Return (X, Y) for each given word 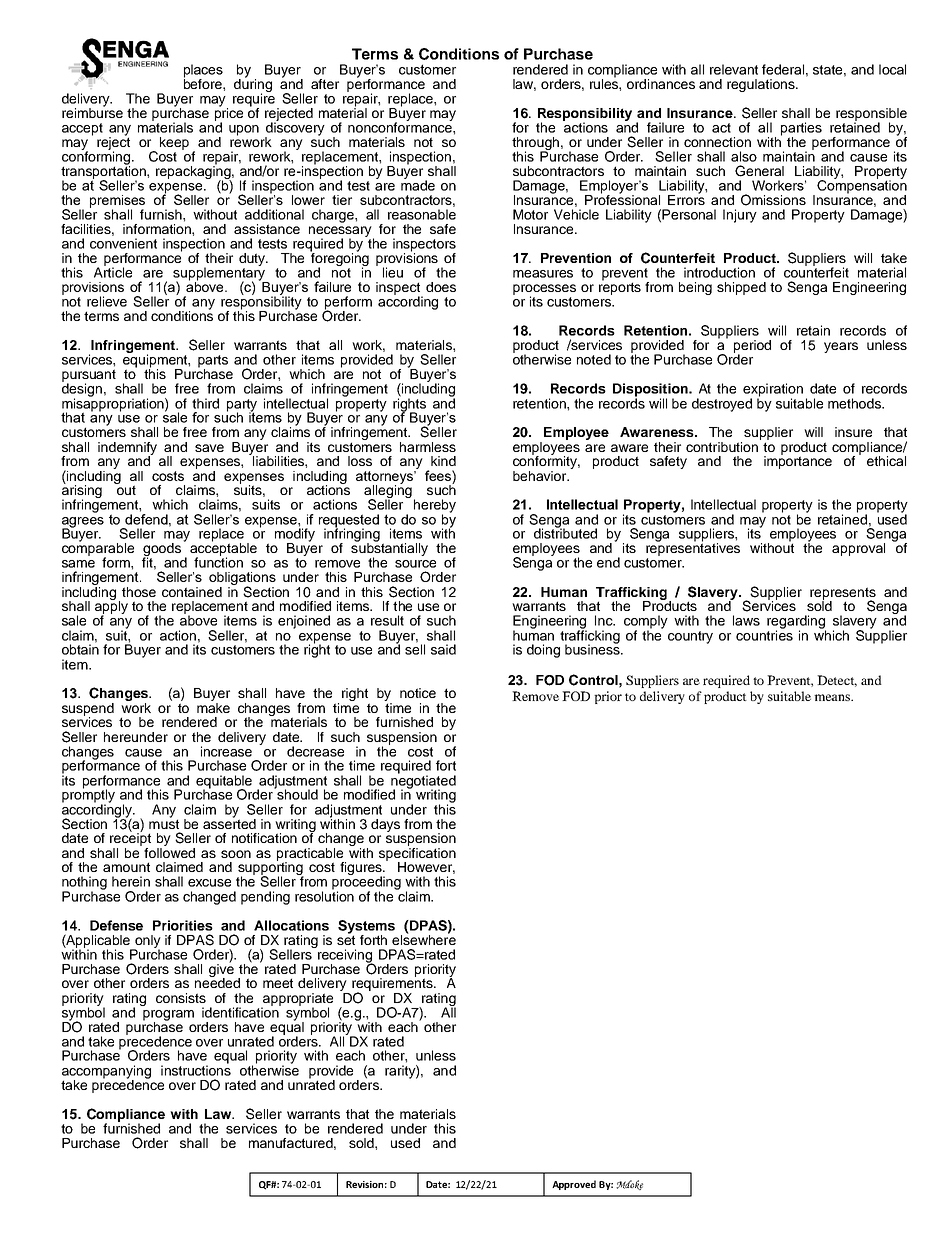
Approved (574, 1185)
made (418, 184)
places (203, 72)
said (443, 649)
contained (192, 592)
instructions (196, 1069)
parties (801, 130)
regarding (796, 623)
